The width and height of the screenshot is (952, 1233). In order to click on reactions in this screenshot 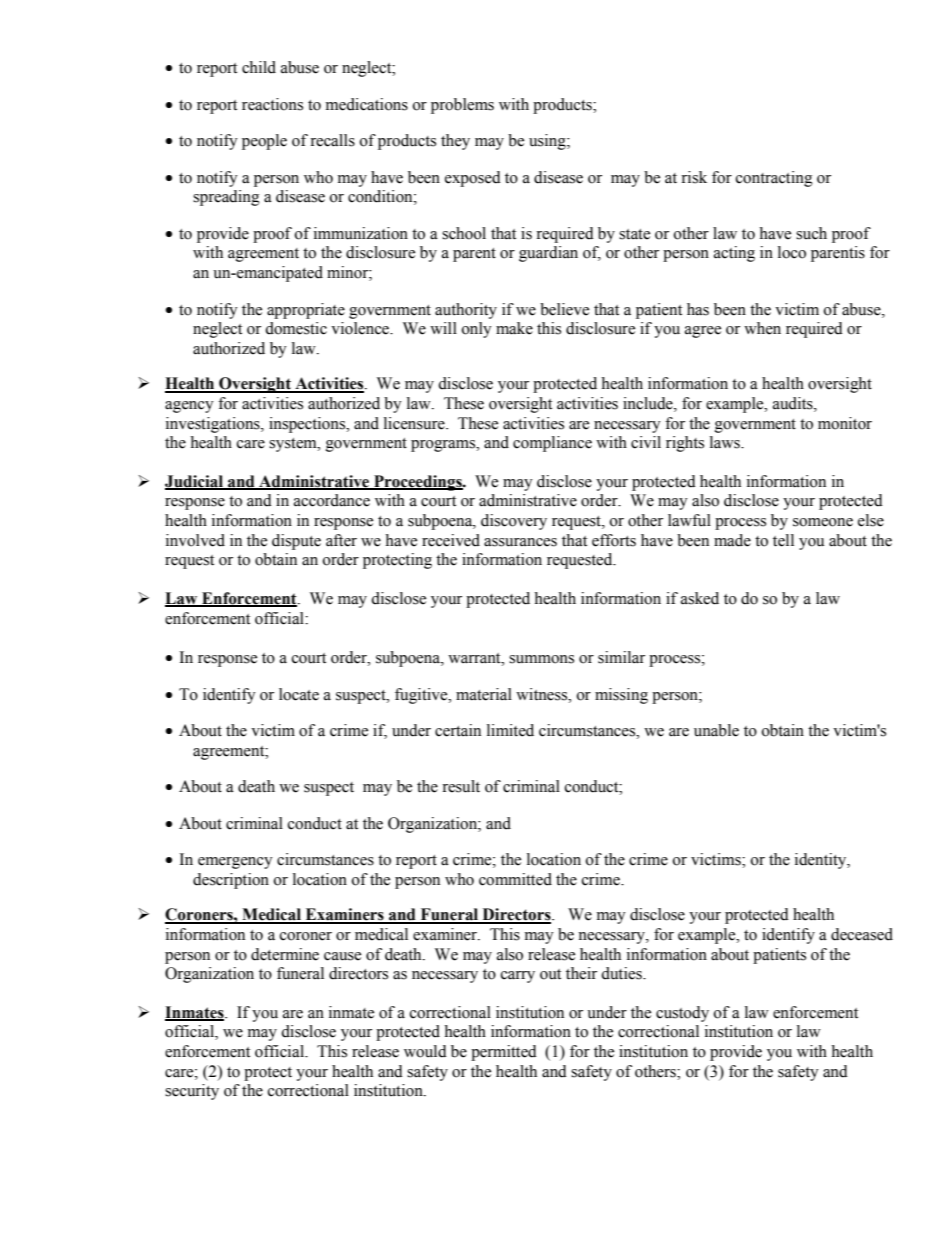, I will do `click(272, 104)`.
